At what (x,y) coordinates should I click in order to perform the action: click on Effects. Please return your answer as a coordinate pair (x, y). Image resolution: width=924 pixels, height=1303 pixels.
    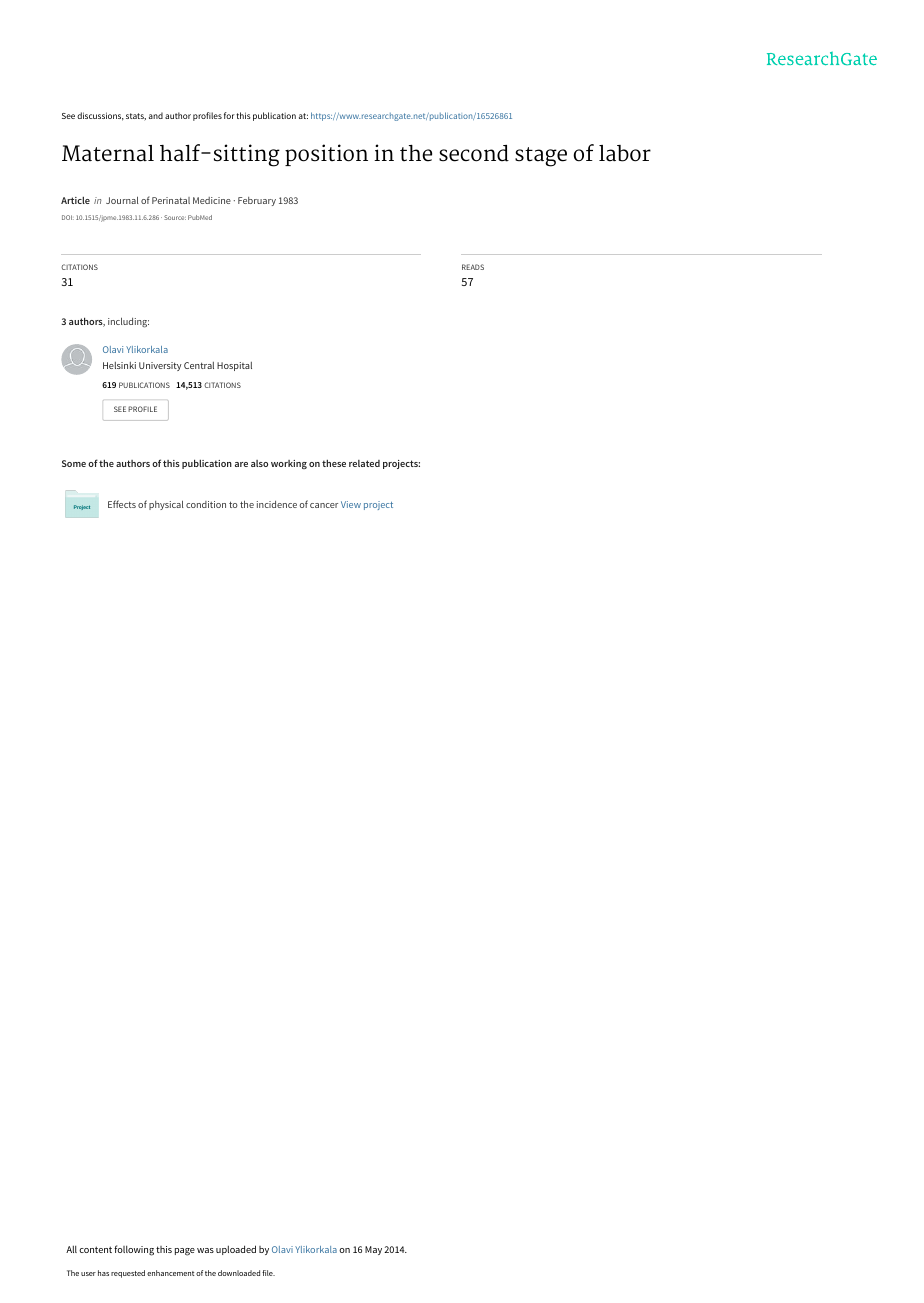
    Looking at the image, I should click on (122, 504).
